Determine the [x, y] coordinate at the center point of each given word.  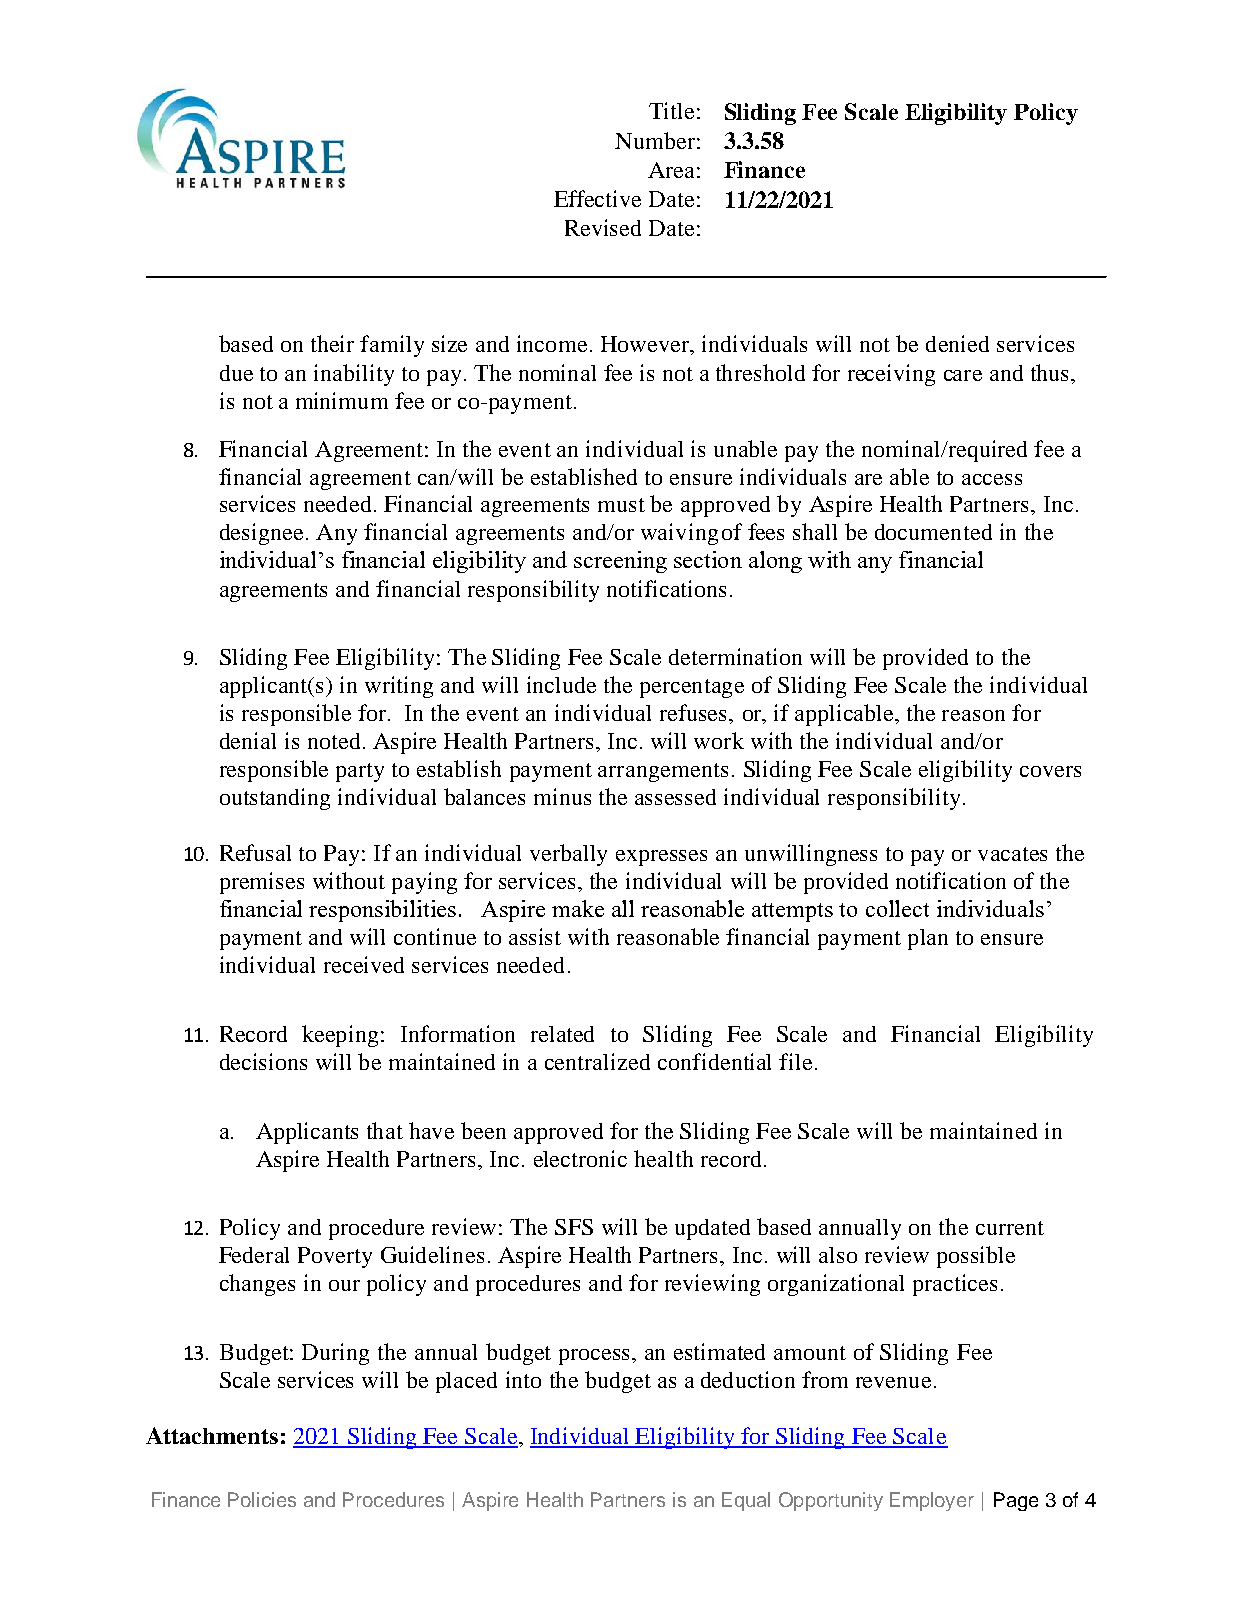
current [1010, 1228]
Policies [262, 1499]
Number [655, 140]
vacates [1012, 854]
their [332, 343]
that [385, 1130]
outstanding [275, 799]
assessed [675, 797]
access [992, 479]
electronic [580, 1158]
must [621, 505]
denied [957, 343]
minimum [342, 400]
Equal [746, 1501]
